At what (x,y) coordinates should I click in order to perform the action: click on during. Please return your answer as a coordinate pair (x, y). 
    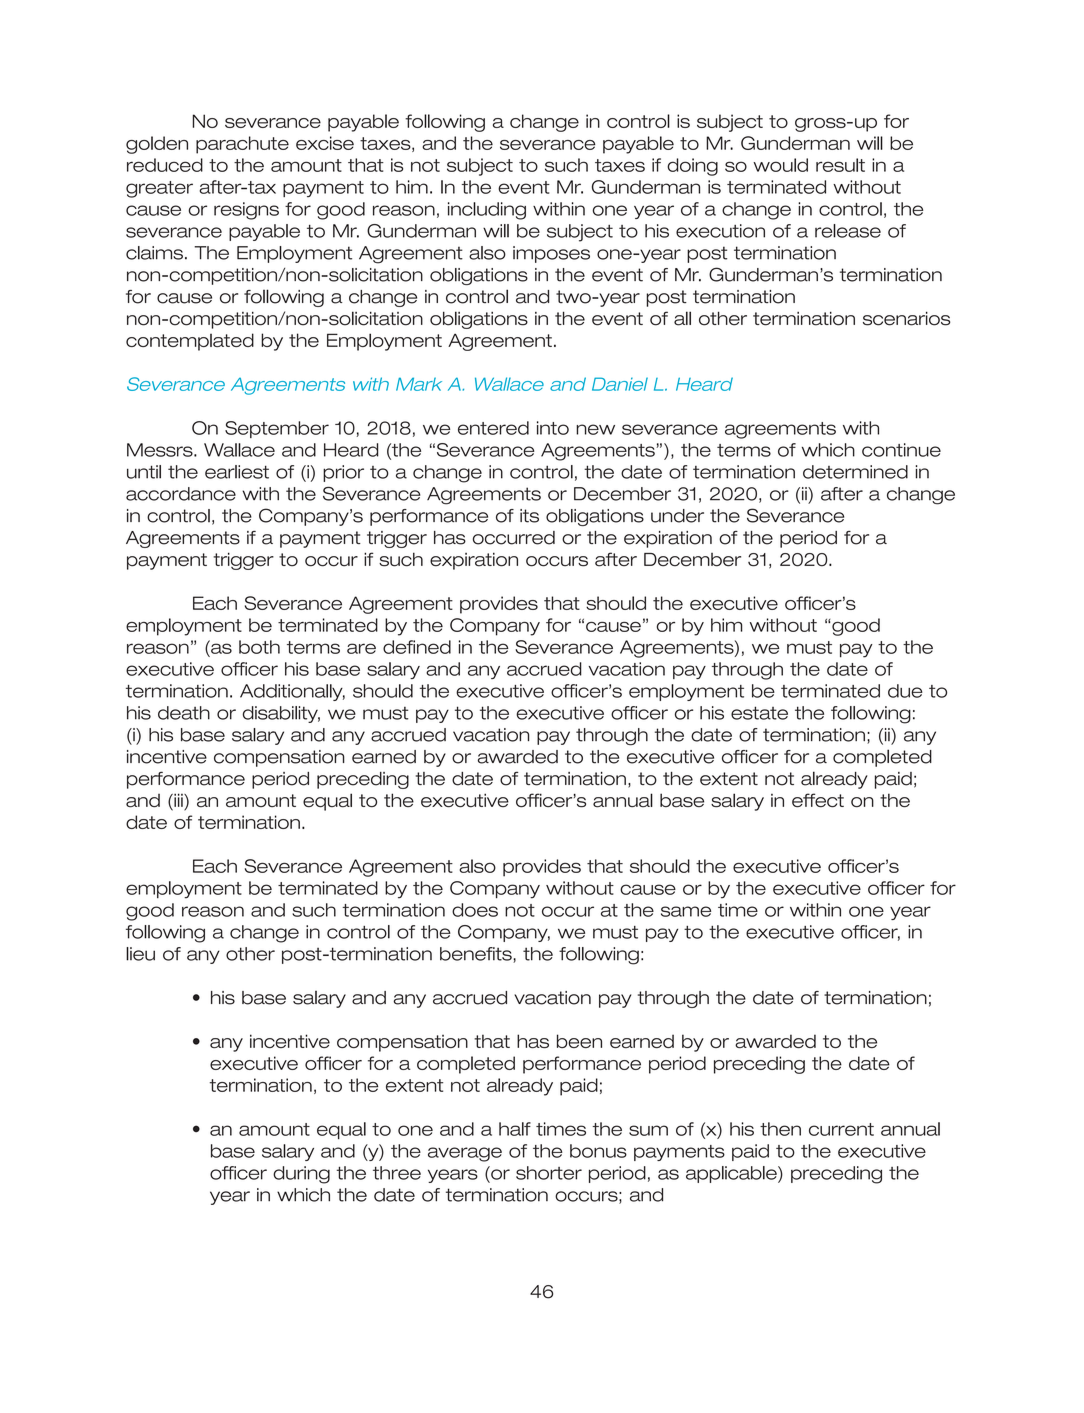
    Looking at the image, I should click on (301, 1175).
